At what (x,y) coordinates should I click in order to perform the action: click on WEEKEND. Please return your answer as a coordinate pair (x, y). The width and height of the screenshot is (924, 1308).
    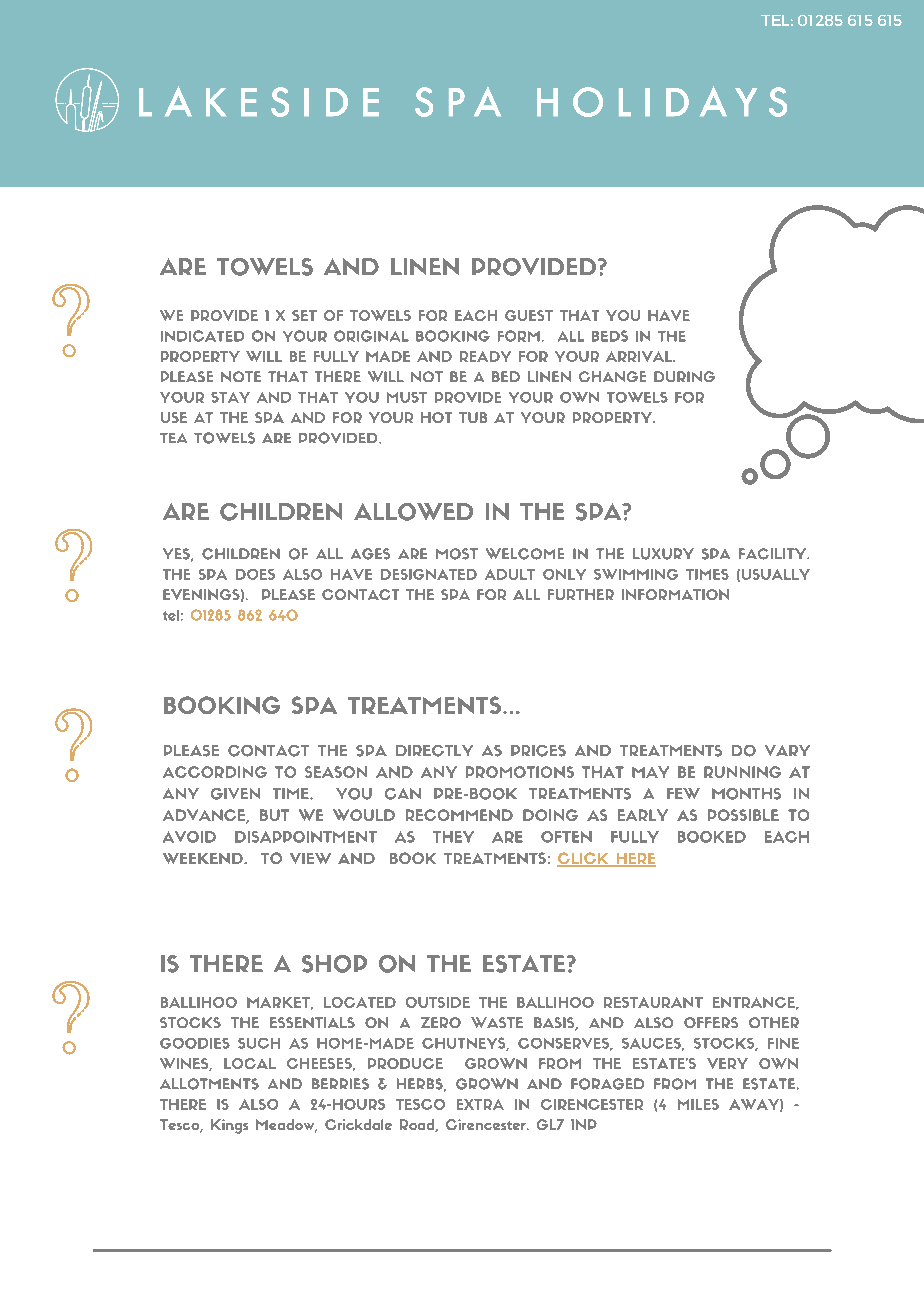
    Looking at the image, I should click on (204, 858).
